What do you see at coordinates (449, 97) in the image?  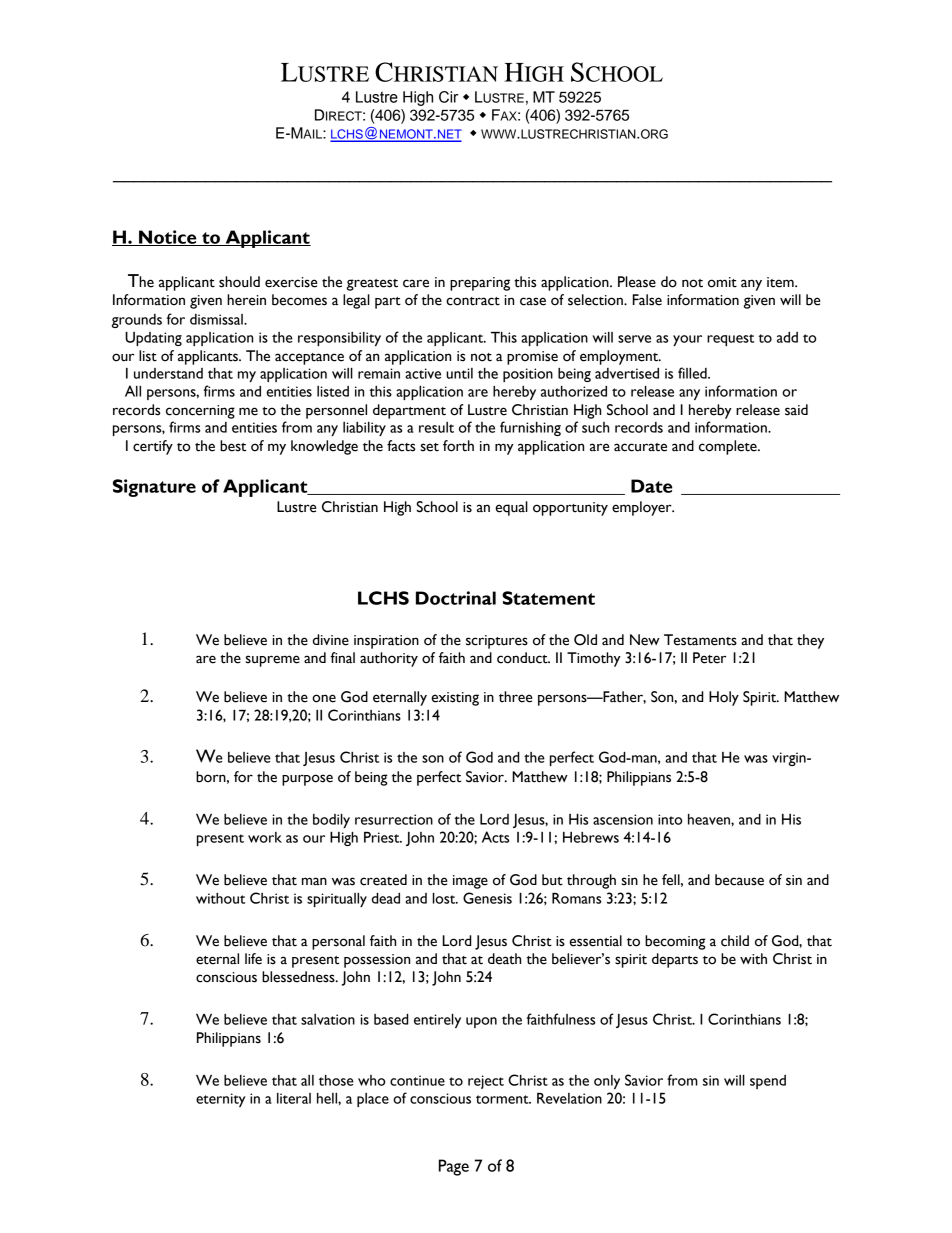 I see `Cir` at bounding box center [449, 97].
